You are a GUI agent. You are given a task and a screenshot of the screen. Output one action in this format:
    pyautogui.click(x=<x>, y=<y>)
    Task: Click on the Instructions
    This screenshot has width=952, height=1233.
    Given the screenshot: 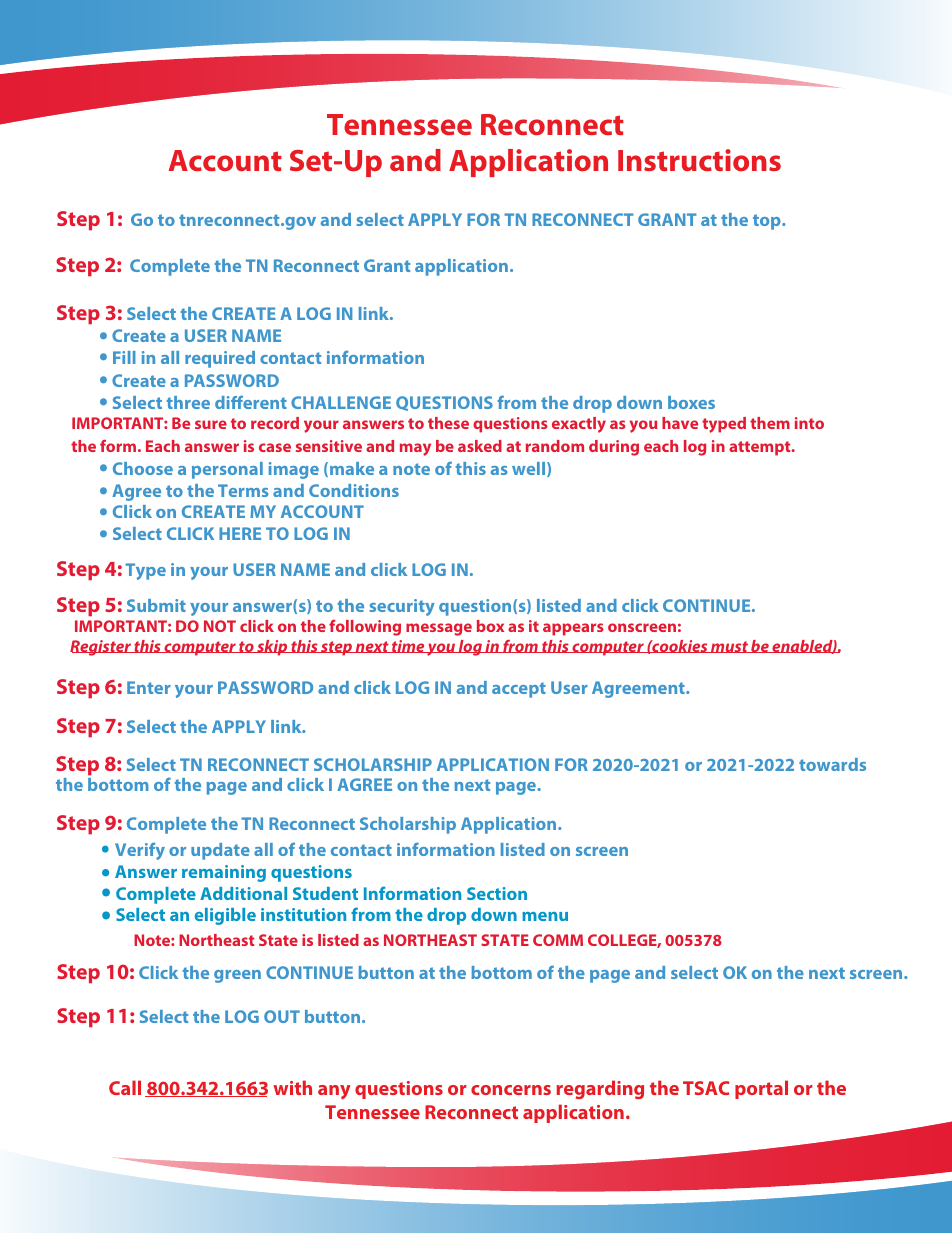 What is the action you would take?
    pyautogui.click(x=699, y=160)
